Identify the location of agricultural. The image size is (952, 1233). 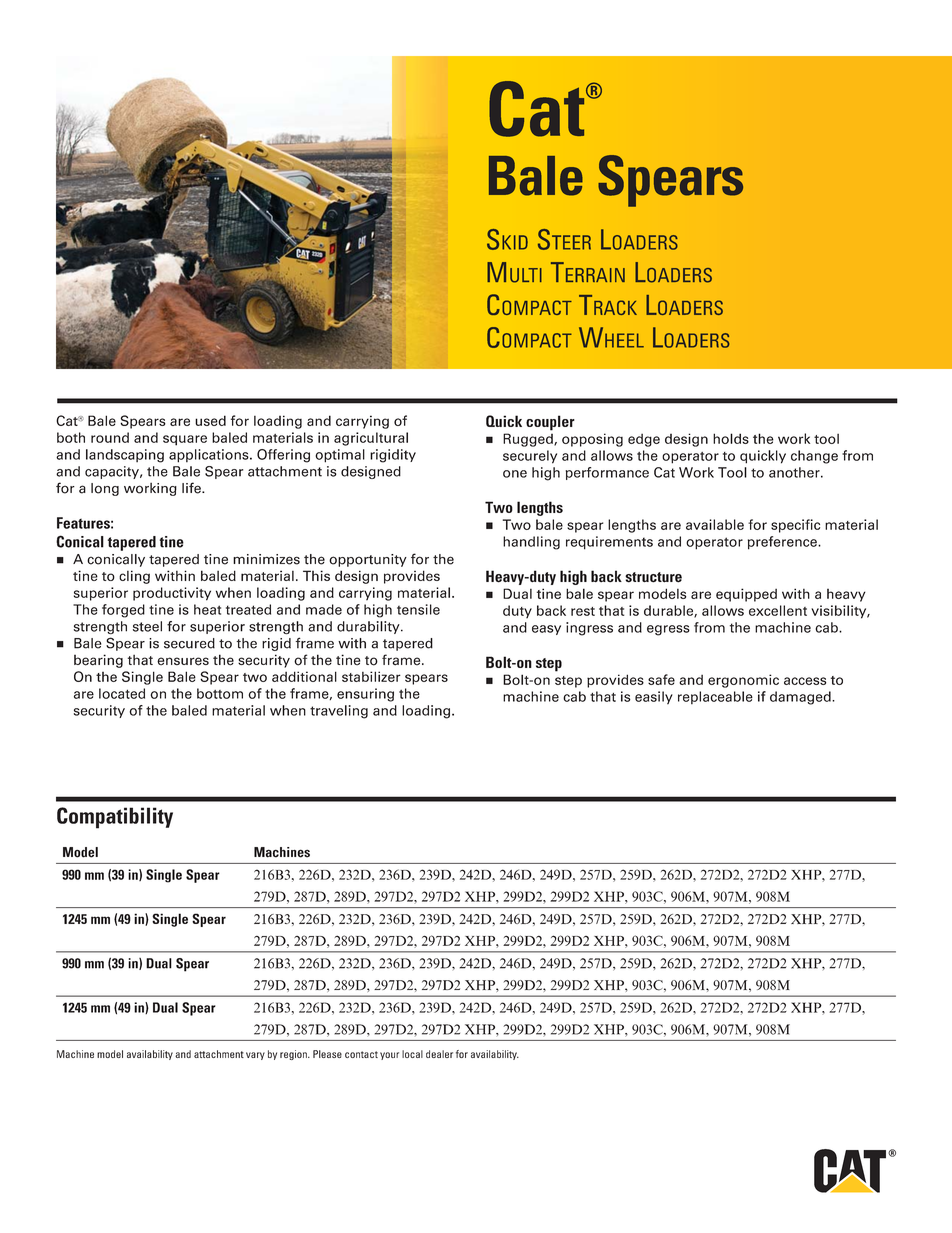
(371, 439).
